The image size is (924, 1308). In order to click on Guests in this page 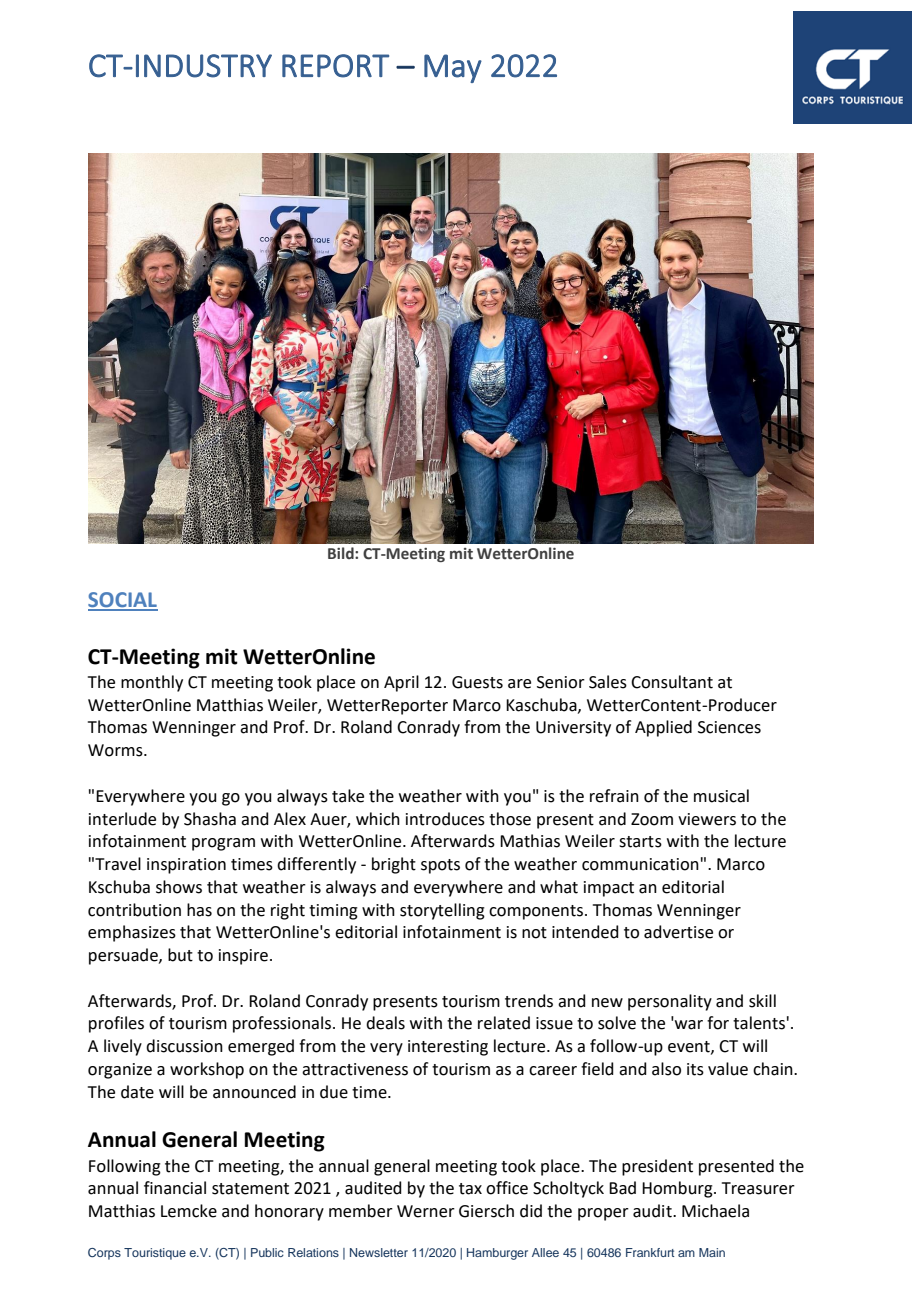, I will do `click(477, 682)`.
